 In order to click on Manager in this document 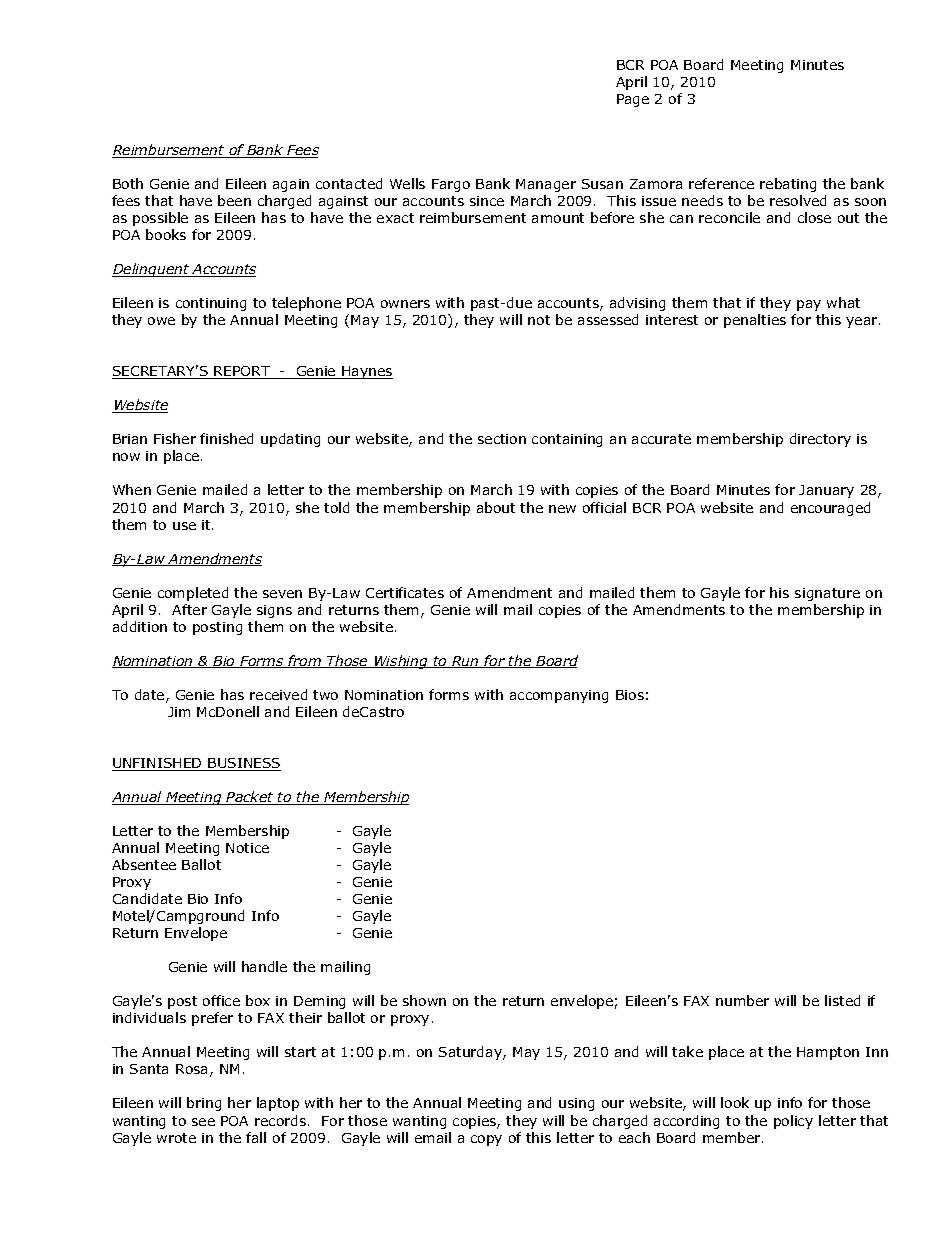, I will do `click(546, 185)`.
